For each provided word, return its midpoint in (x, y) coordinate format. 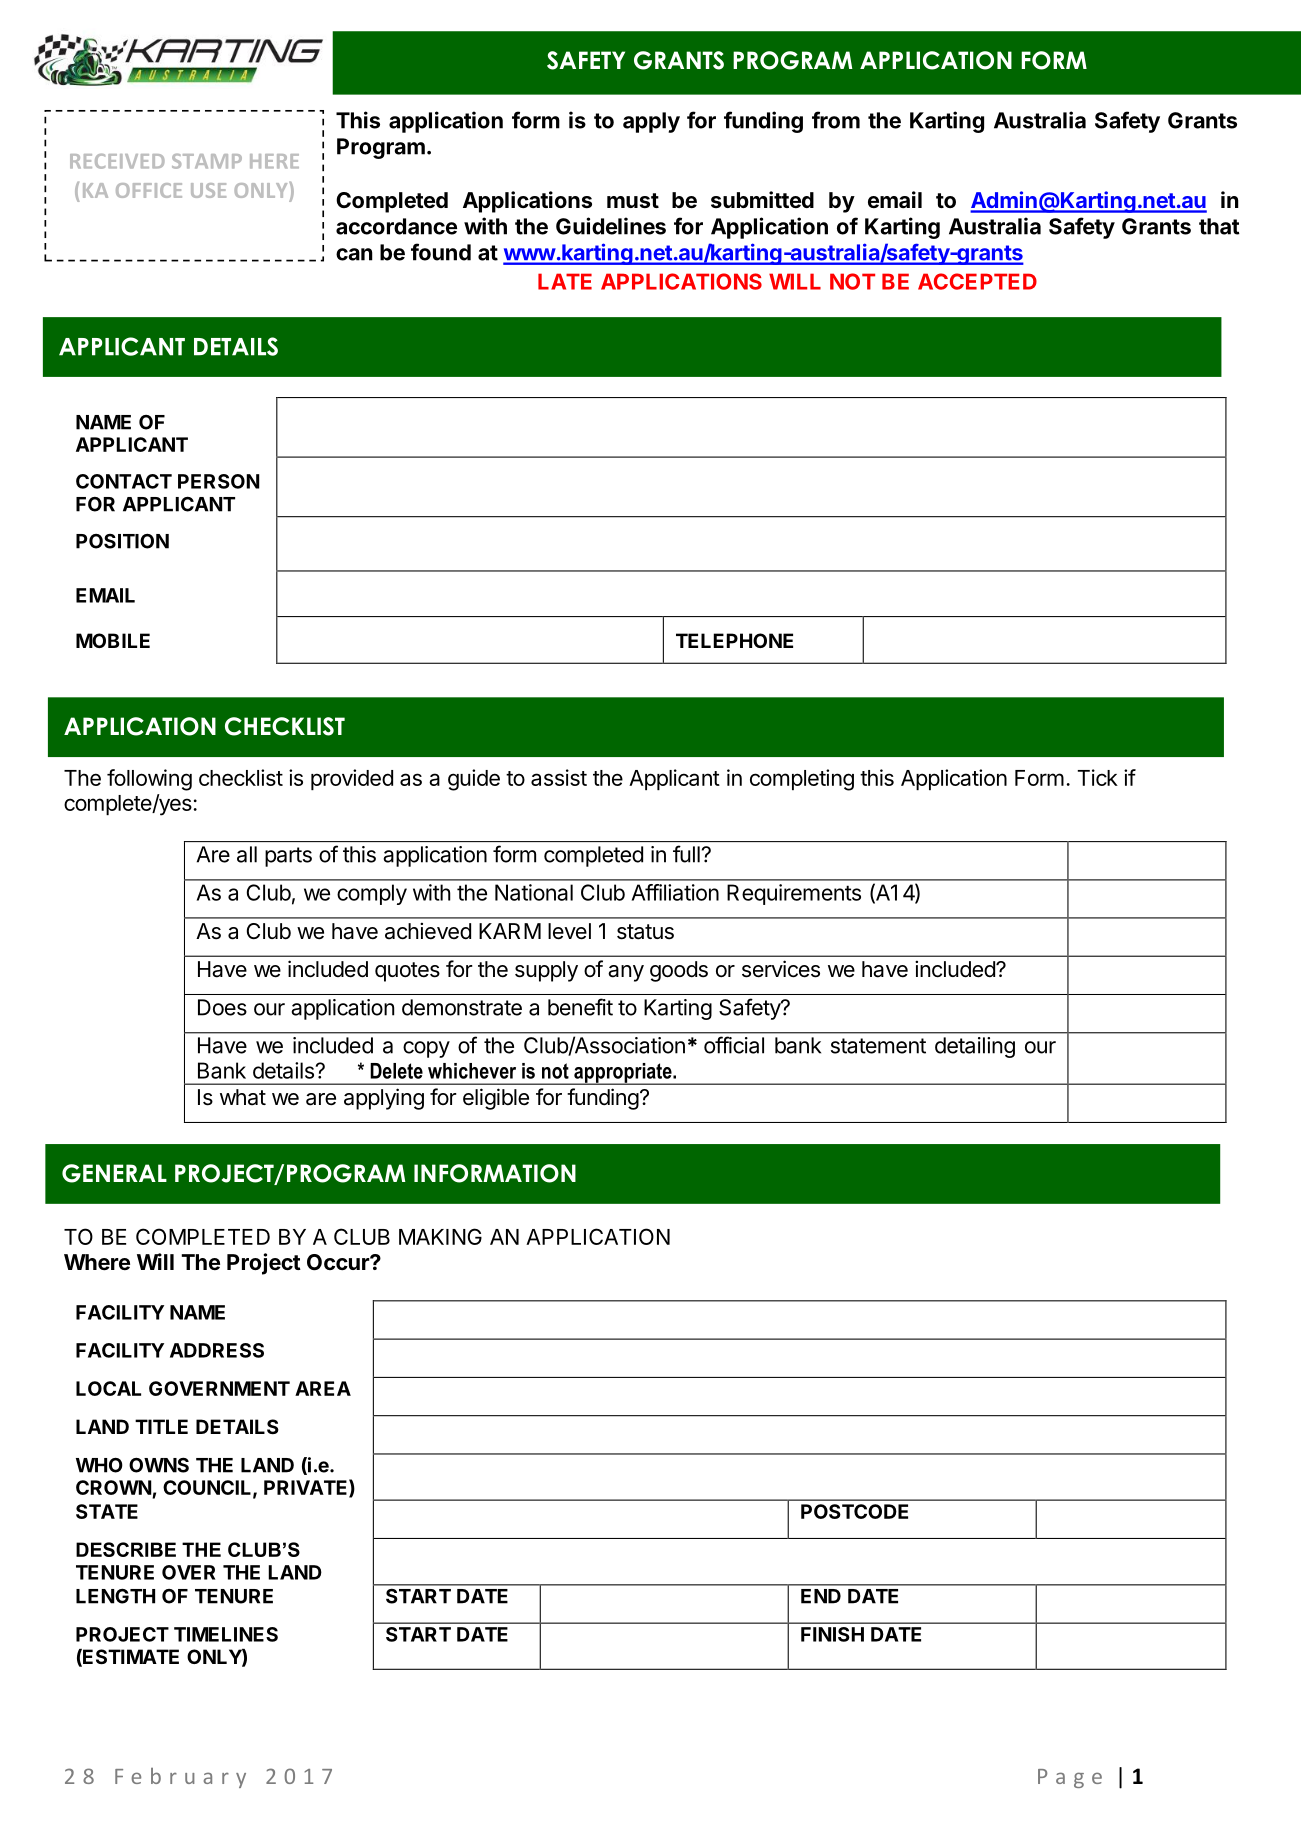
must (633, 201)
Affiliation (675, 892)
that (1219, 226)
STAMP (207, 161)
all (247, 854)
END (821, 1596)
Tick (1097, 777)
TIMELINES (226, 1634)
